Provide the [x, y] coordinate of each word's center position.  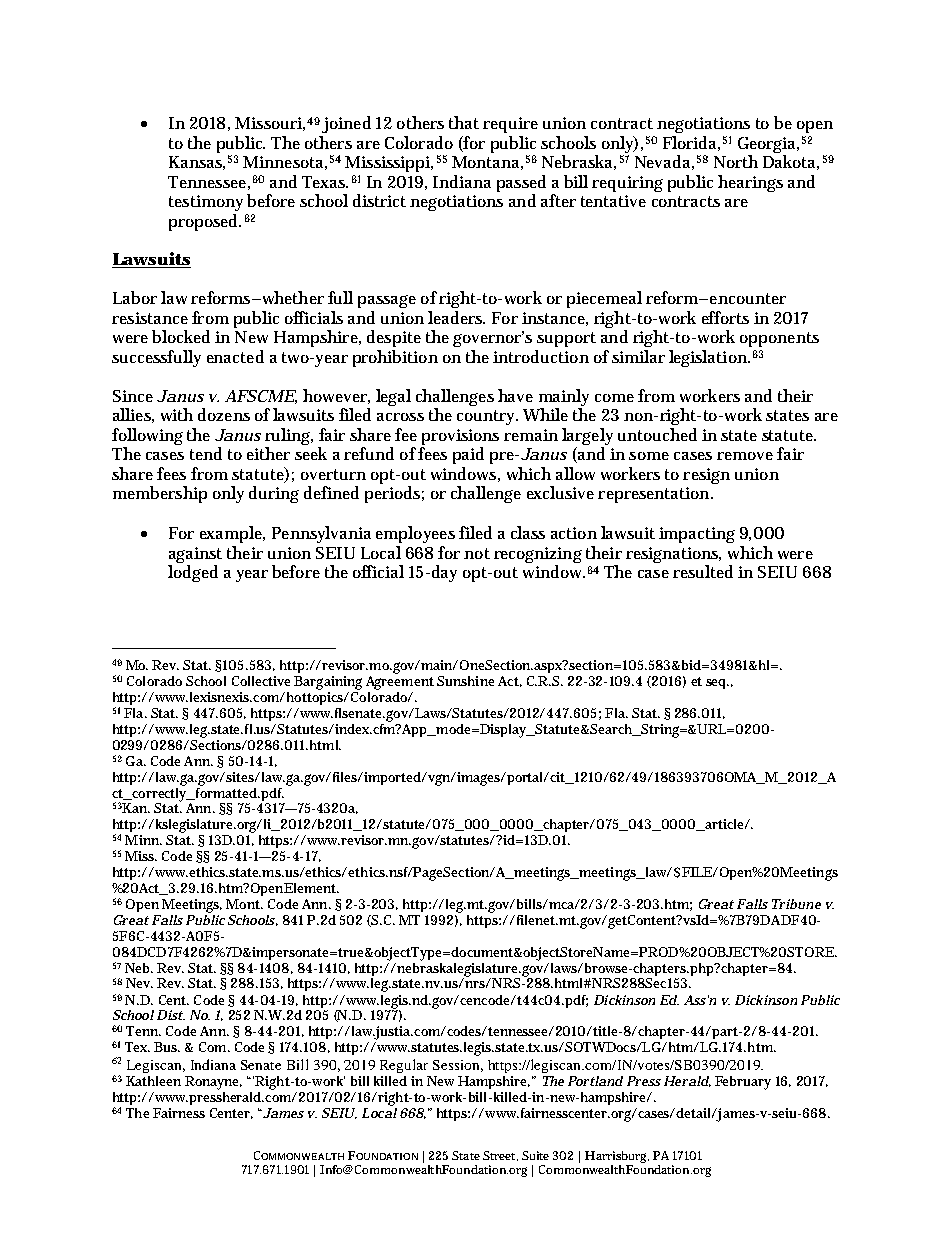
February [743, 1083]
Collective [261, 681]
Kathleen [153, 1081]
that [464, 122]
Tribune [796, 904]
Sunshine [465, 681]
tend [206, 453]
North [736, 161]
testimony [206, 203]
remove [745, 456]
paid [468, 455]
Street [500, 1156]
